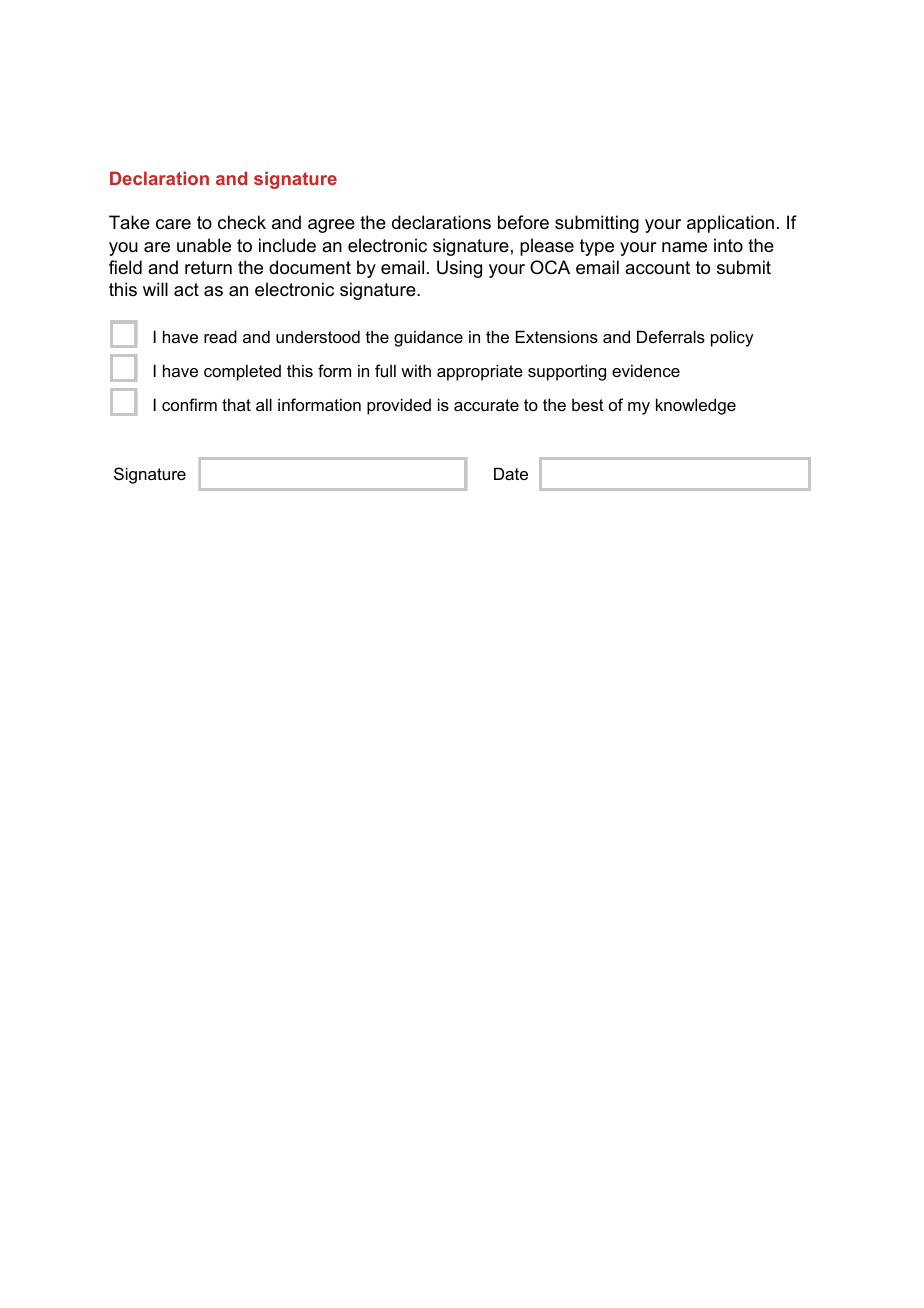 This screenshot has width=924, height=1308. I want to click on knowledge, so click(696, 406).
